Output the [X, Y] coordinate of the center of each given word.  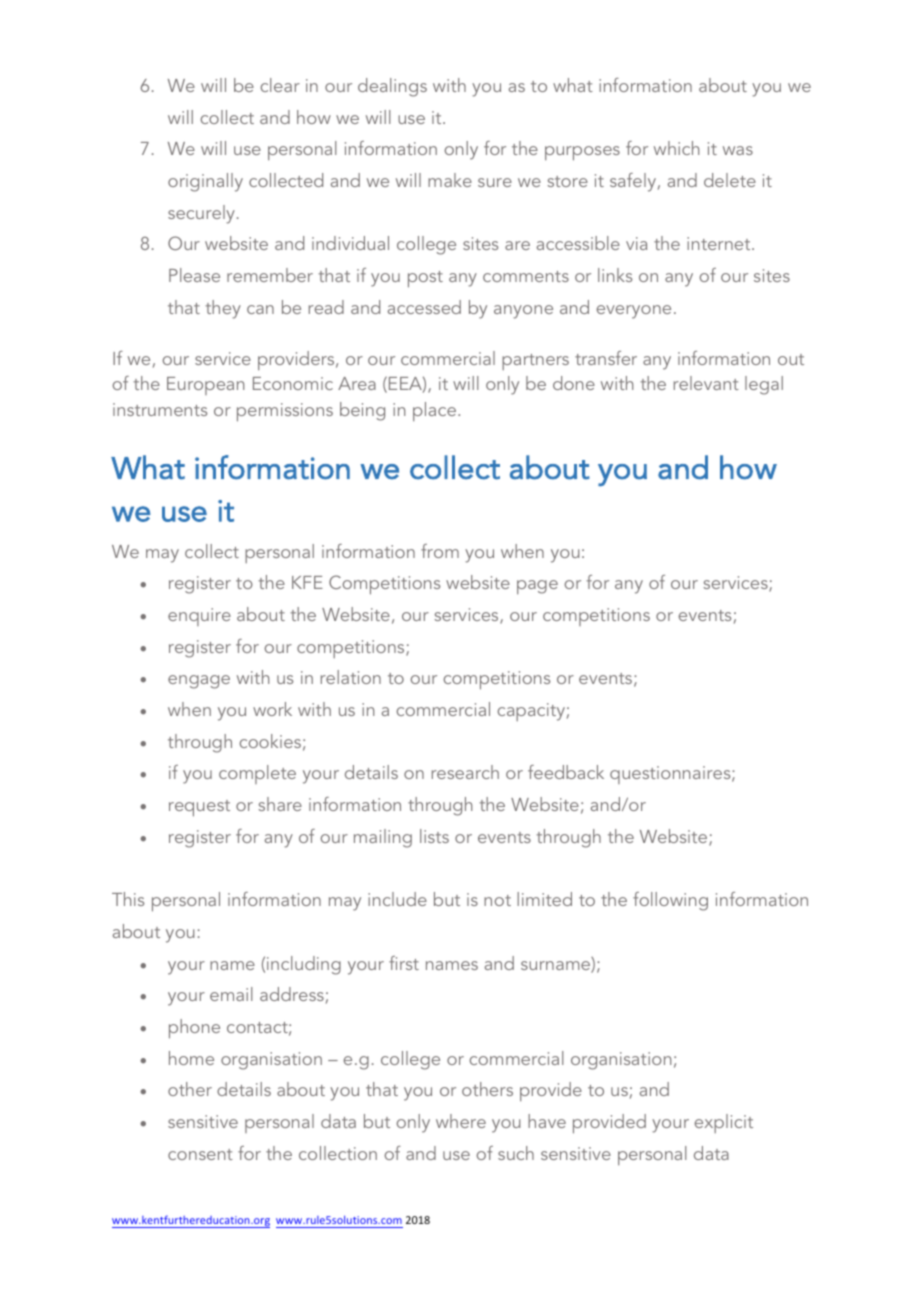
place [434, 411]
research [465, 772]
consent [200, 1154]
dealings [392, 87]
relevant [706, 383]
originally [205, 182]
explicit [724, 1123]
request [199, 808]
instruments [160, 409]
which [676, 148]
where [461, 1121]
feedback [566, 772]
